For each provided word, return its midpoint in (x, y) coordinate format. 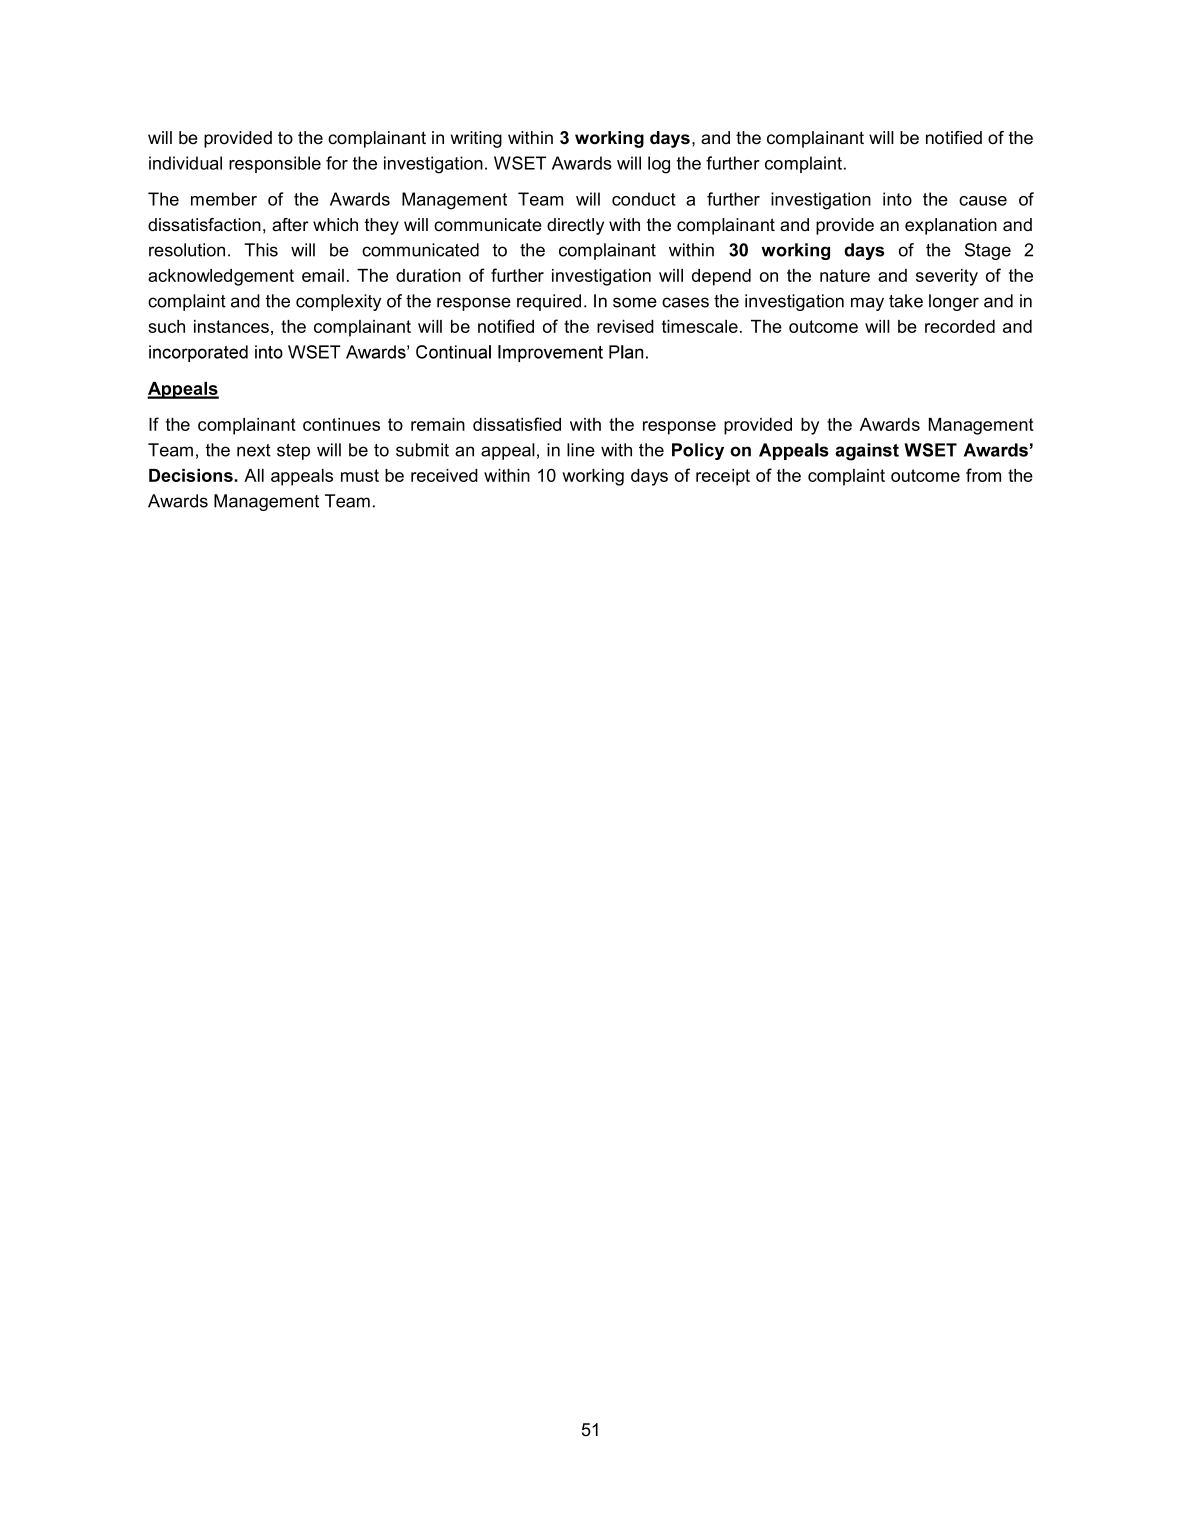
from (983, 475)
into (897, 199)
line (581, 450)
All (254, 475)
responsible (275, 164)
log (659, 165)
